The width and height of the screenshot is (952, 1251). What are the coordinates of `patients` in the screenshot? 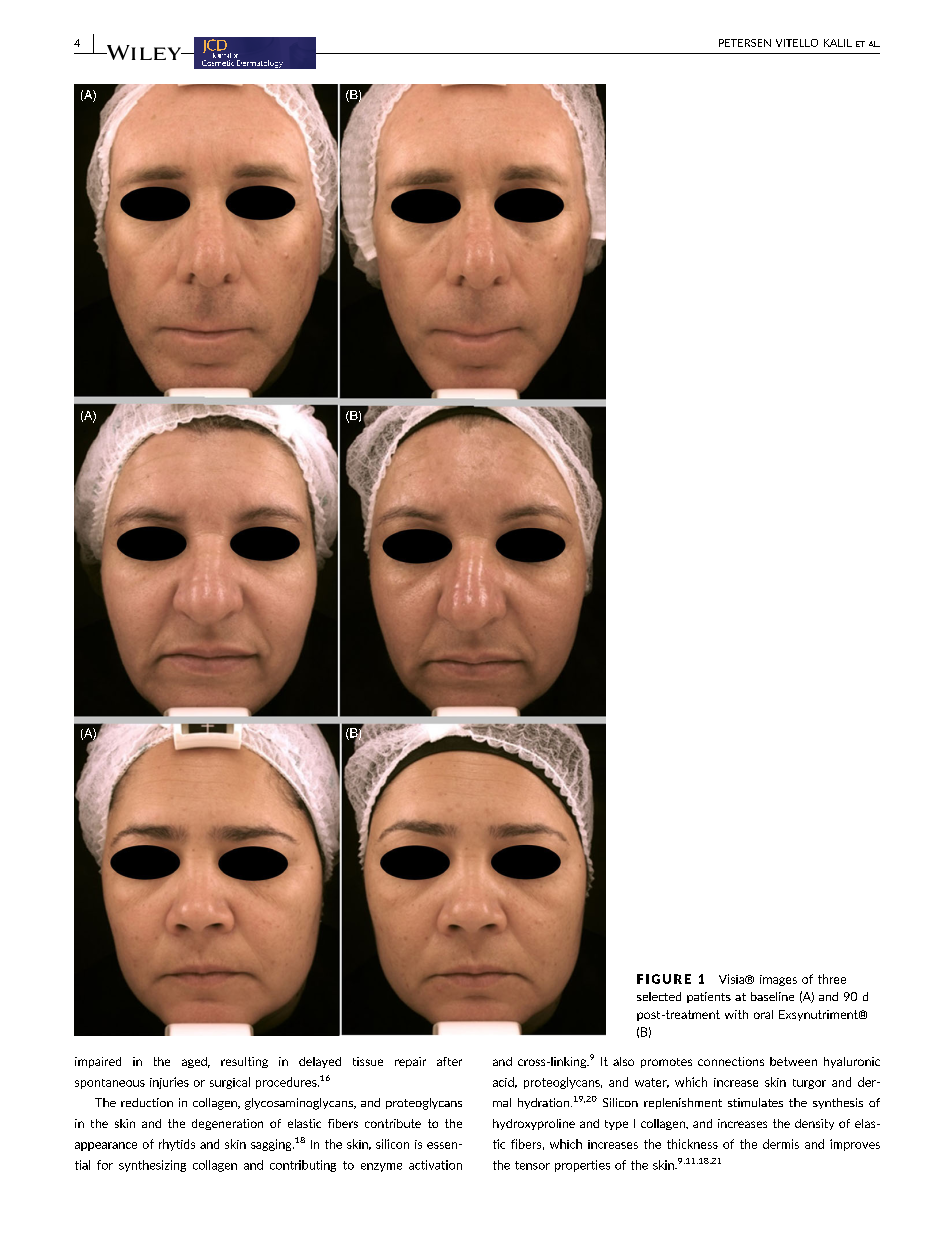 It's located at (709, 997).
